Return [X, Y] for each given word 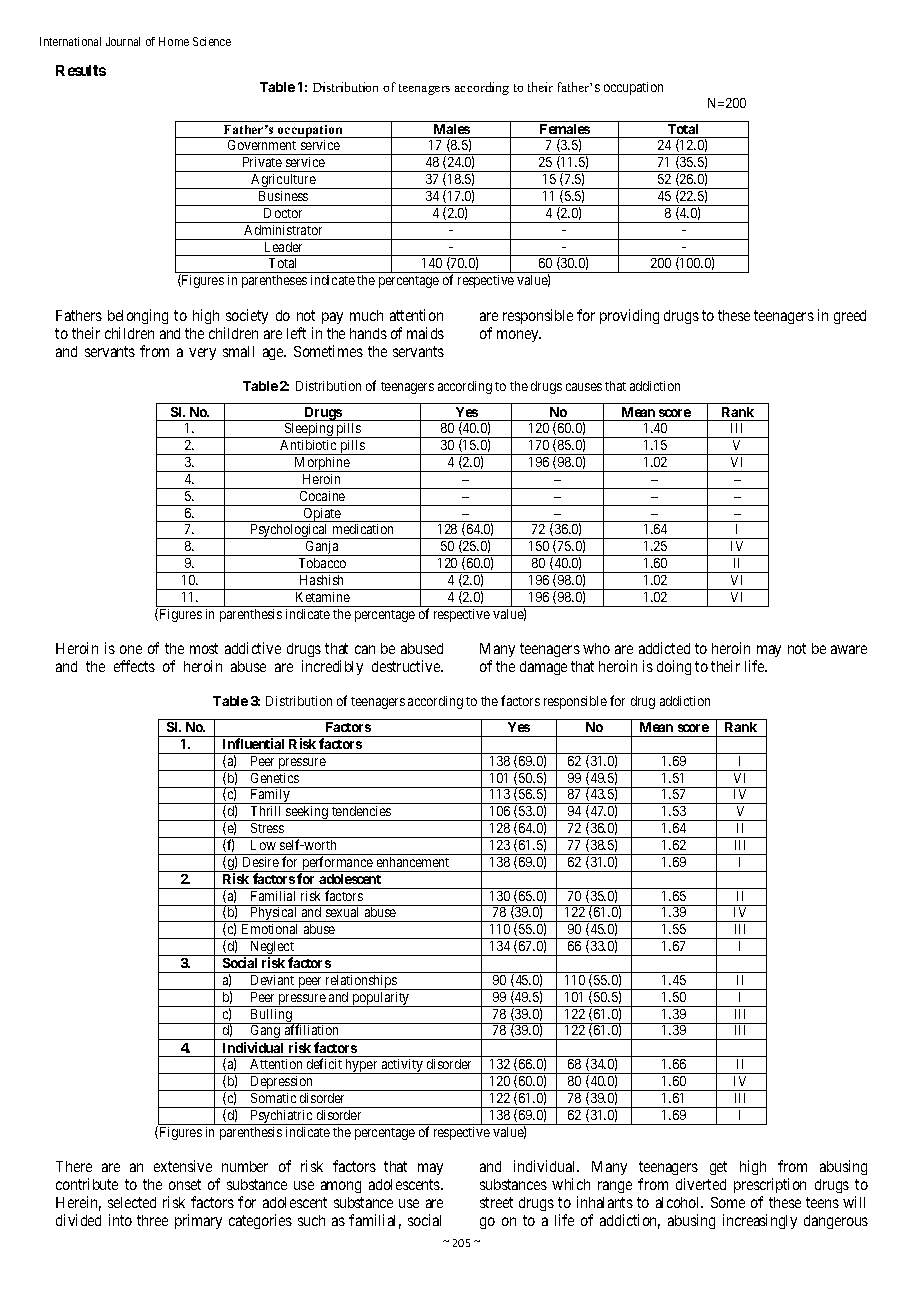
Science [212, 41]
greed [850, 317]
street [496, 1202]
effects [134, 666]
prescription [770, 1185]
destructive [407, 666]
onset [185, 1184]
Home [174, 41]
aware [849, 649]
